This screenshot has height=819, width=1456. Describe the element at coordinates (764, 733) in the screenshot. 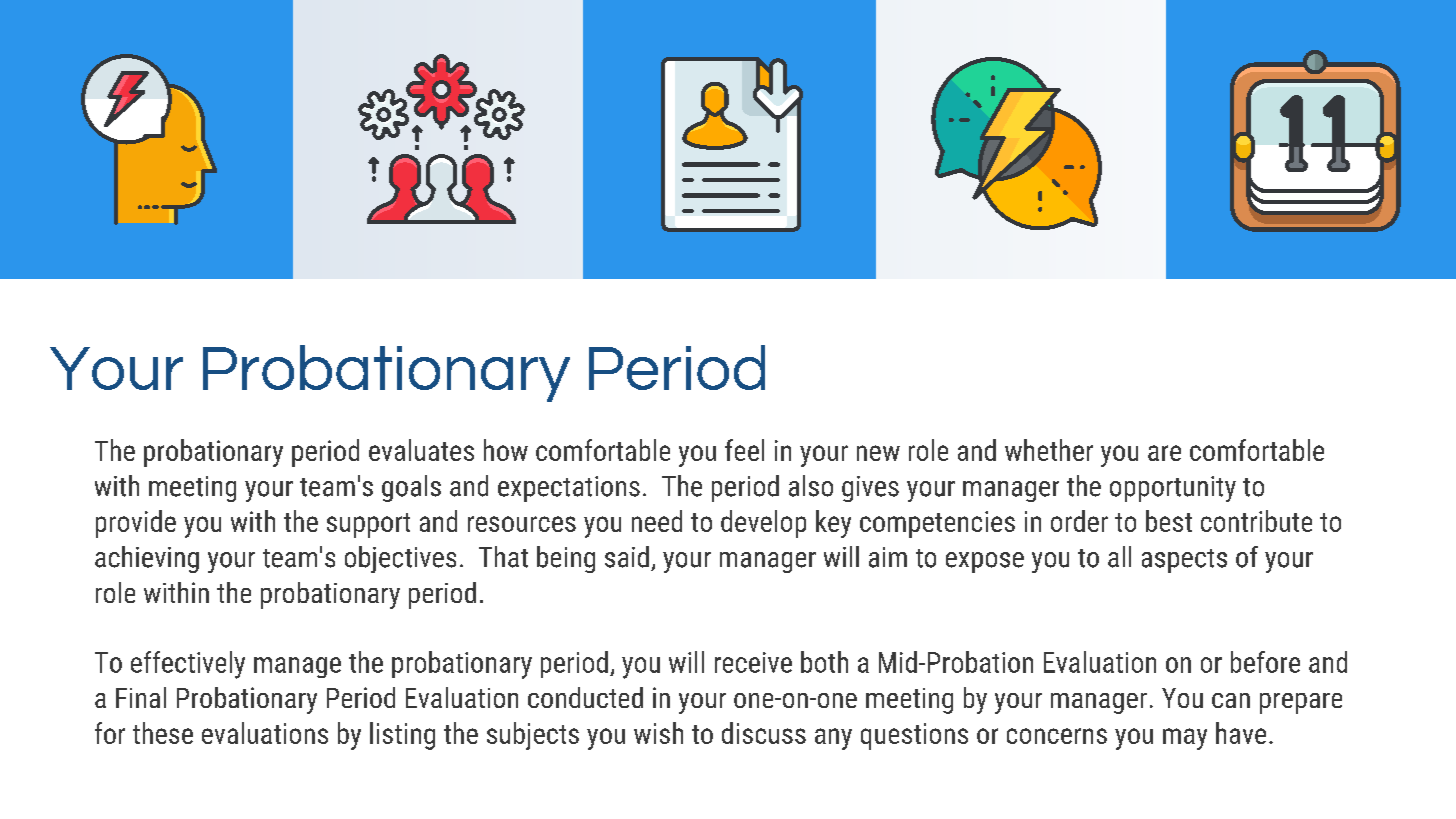

I see `discuss` at that location.
